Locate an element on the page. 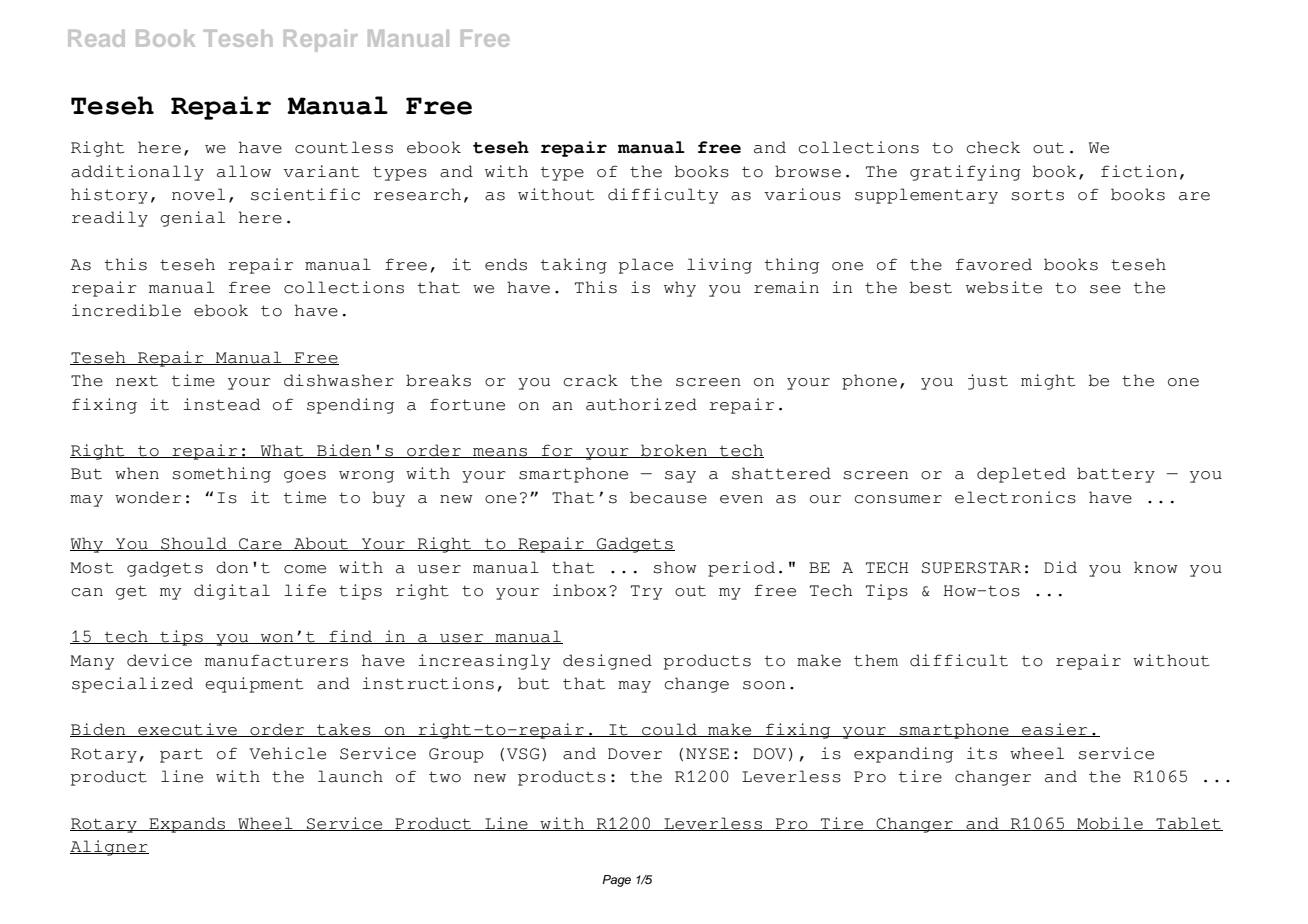 Image resolution: width=1308 pixels, height=924 pixels. electronics is located at coordinates (1015, 497).
